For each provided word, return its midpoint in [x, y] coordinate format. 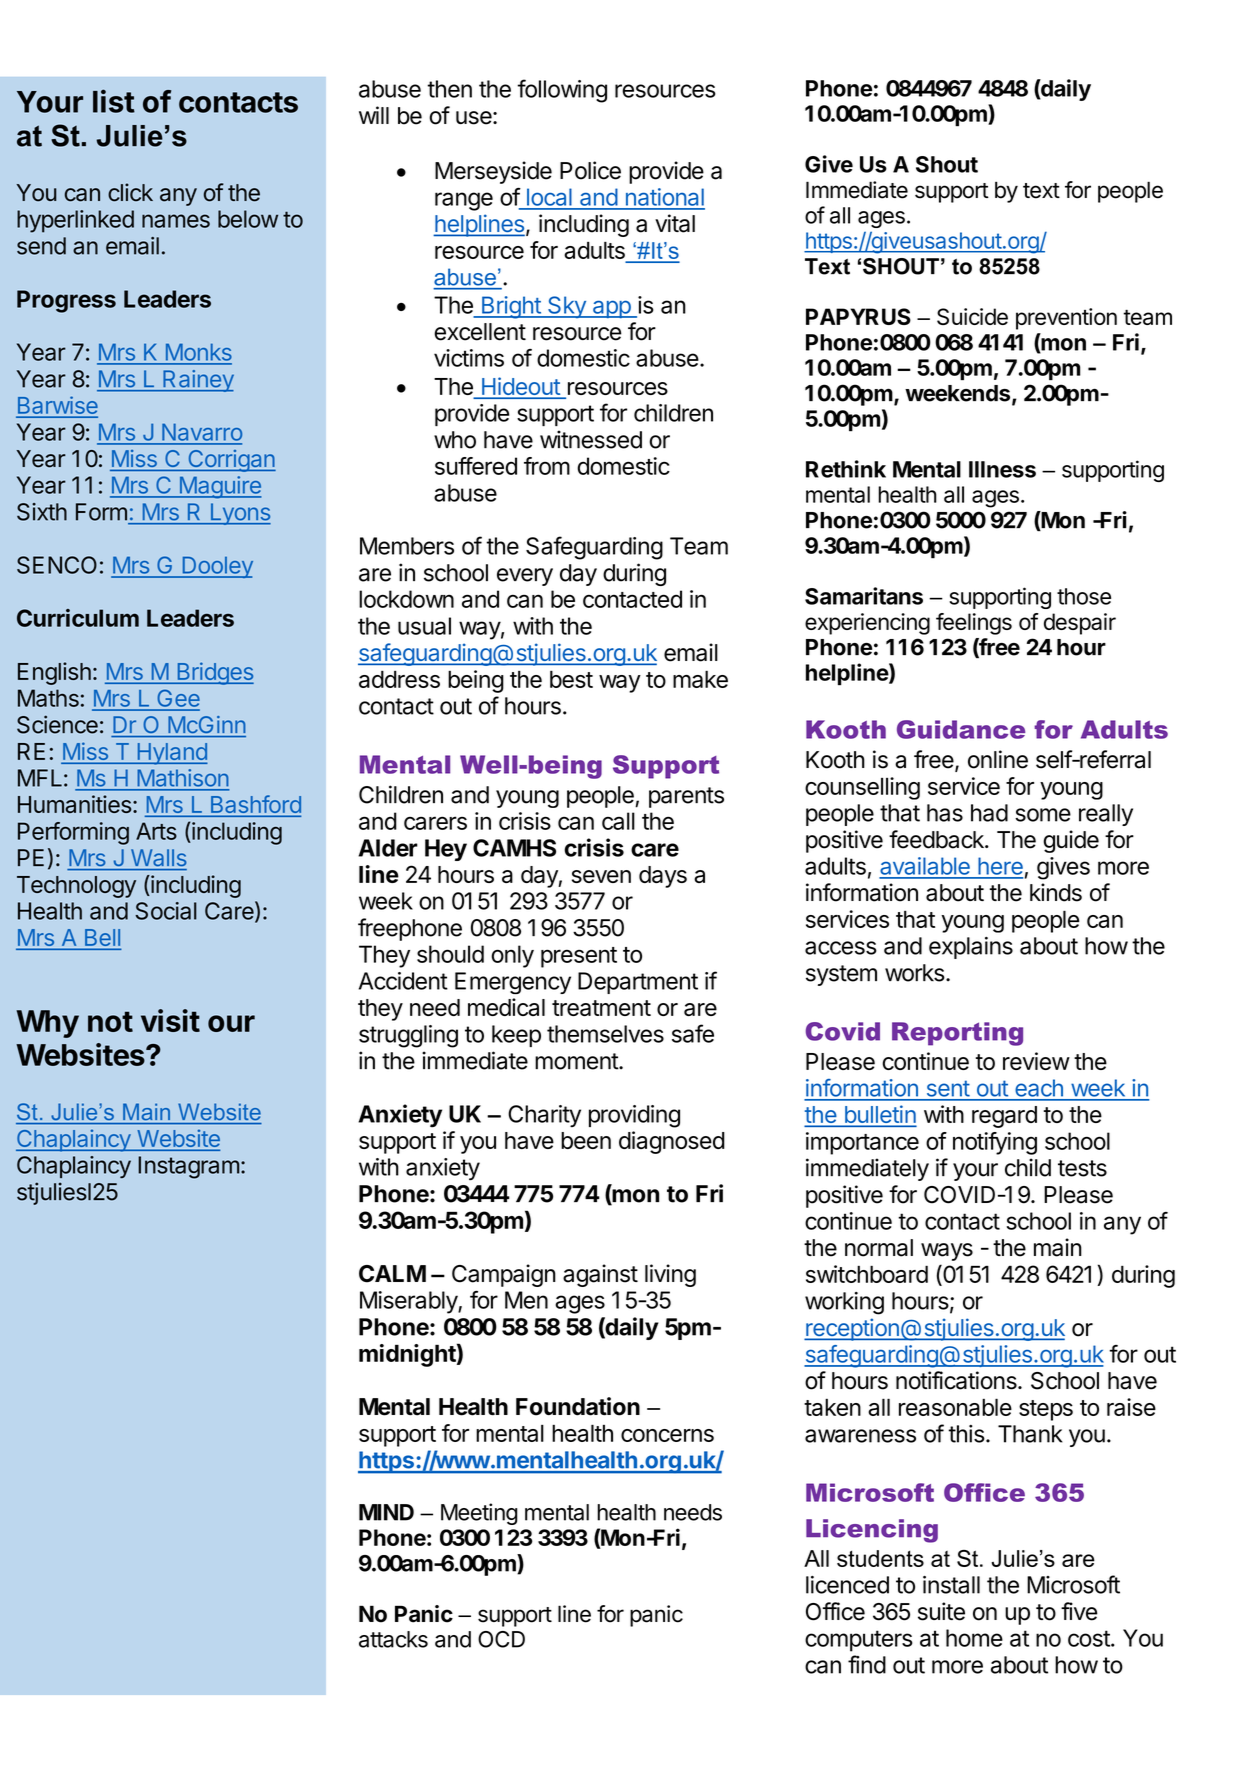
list [114, 101]
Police [590, 170]
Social [166, 911]
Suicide [972, 316]
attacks [393, 1639]
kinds [1056, 892]
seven [601, 876]
